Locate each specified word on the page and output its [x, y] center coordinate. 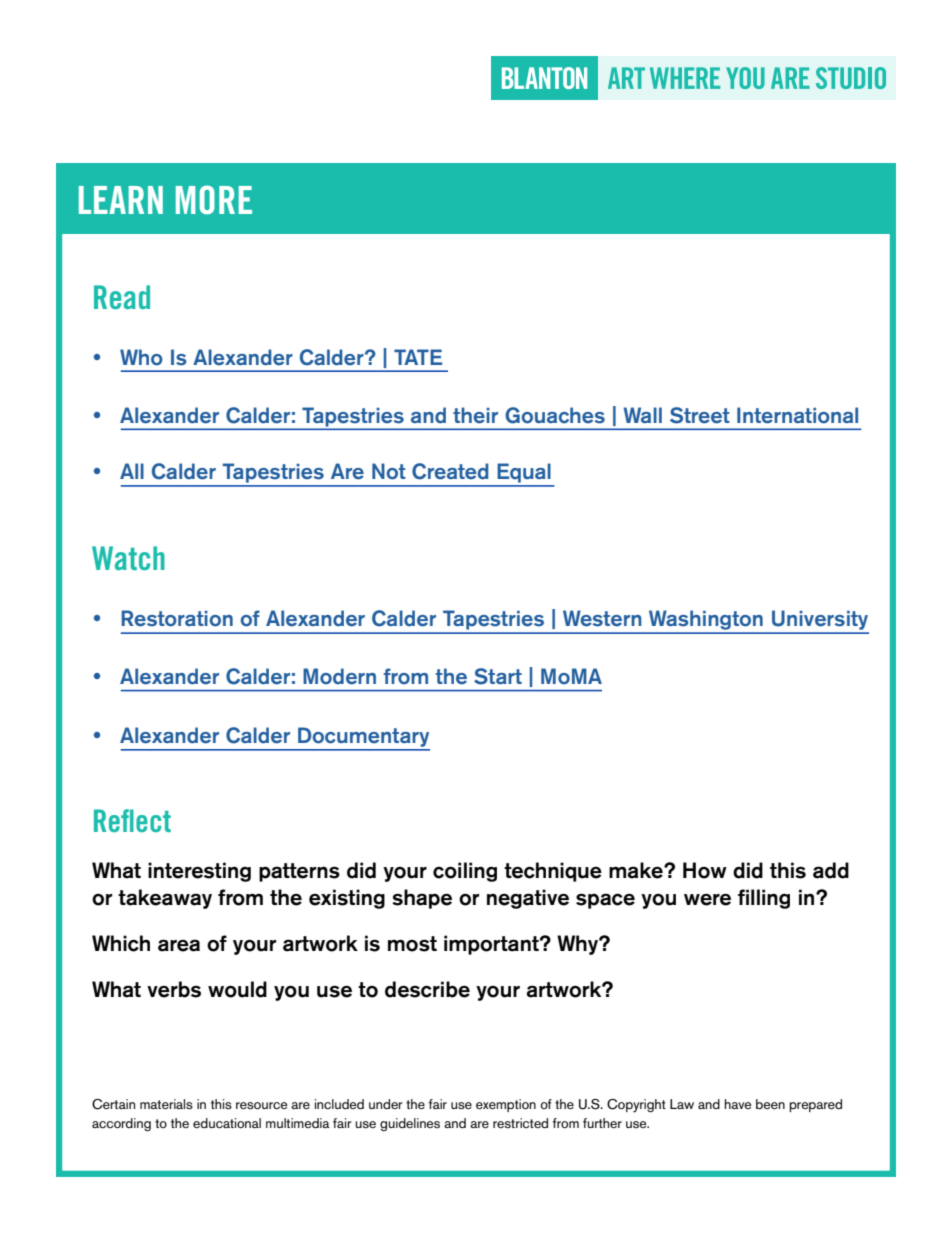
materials [166, 1104]
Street [700, 415]
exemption [506, 1105]
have [737, 1104]
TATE [418, 357]
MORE [214, 199]
